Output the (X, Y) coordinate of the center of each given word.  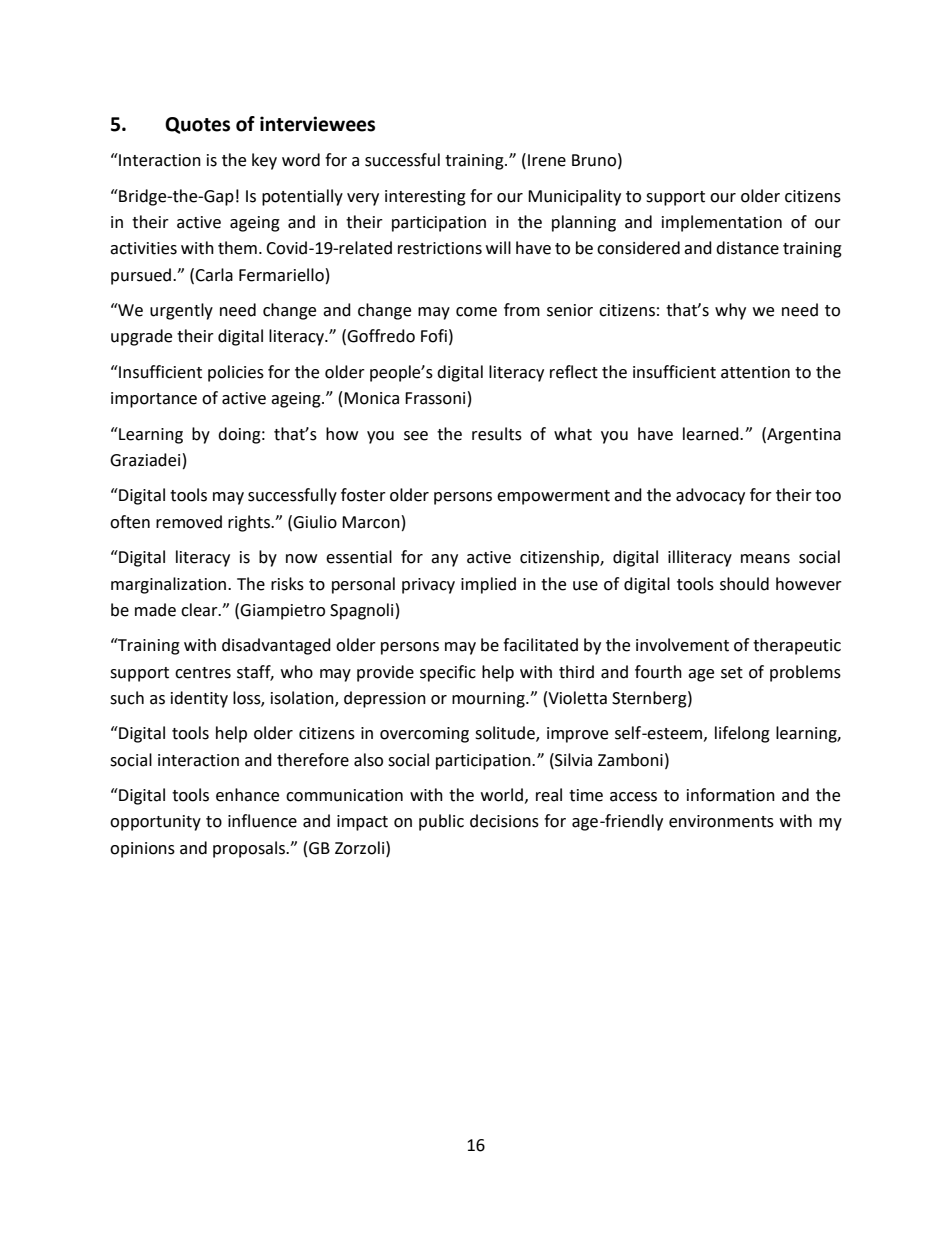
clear (200, 610)
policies (236, 373)
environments (721, 821)
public (441, 822)
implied (488, 585)
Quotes (197, 125)
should (744, 584)
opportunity (155, 823)
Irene (547, 160)
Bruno (594, 160)
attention (755, 372)
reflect (574, 372)
